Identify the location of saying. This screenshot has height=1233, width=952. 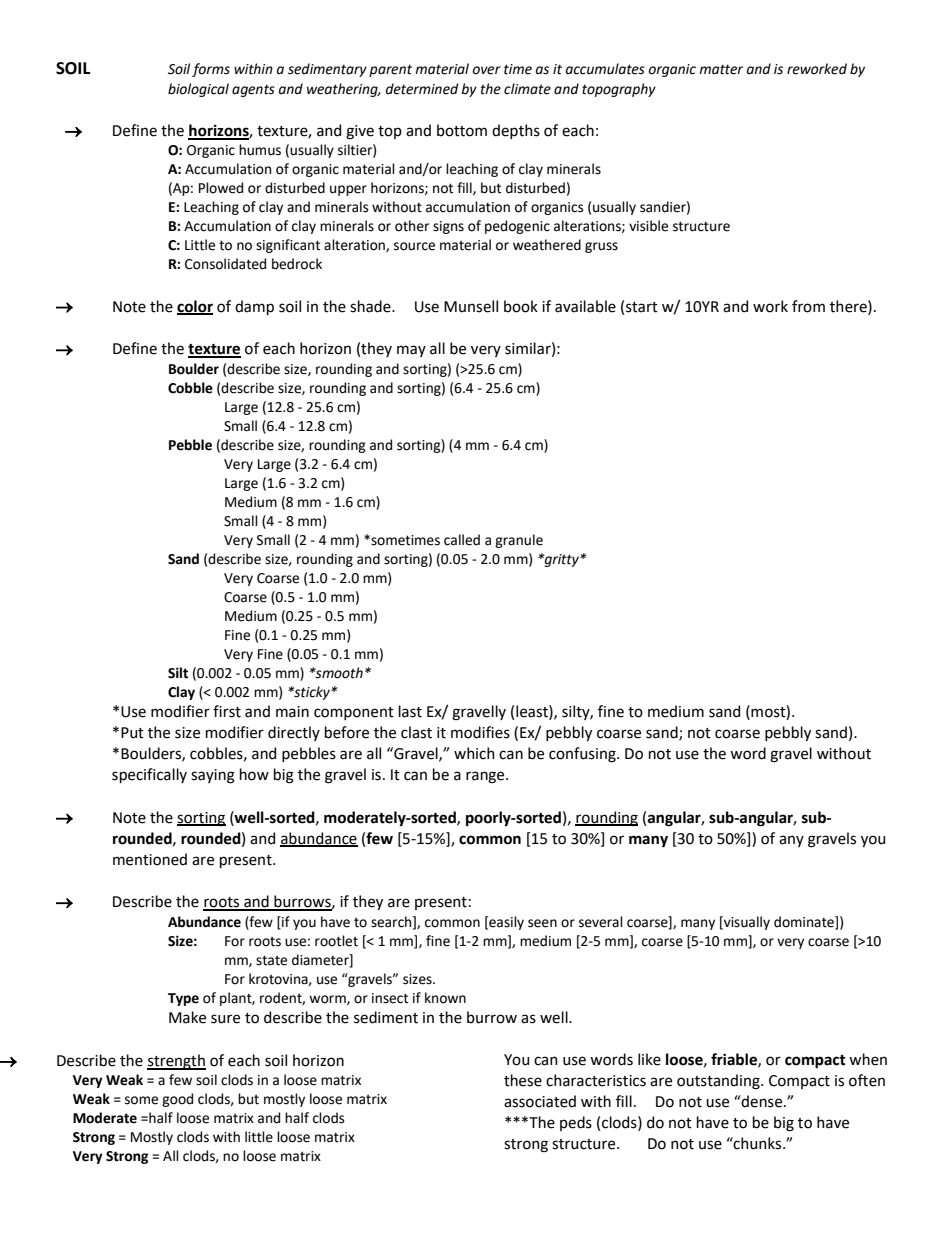
(213, 776).
